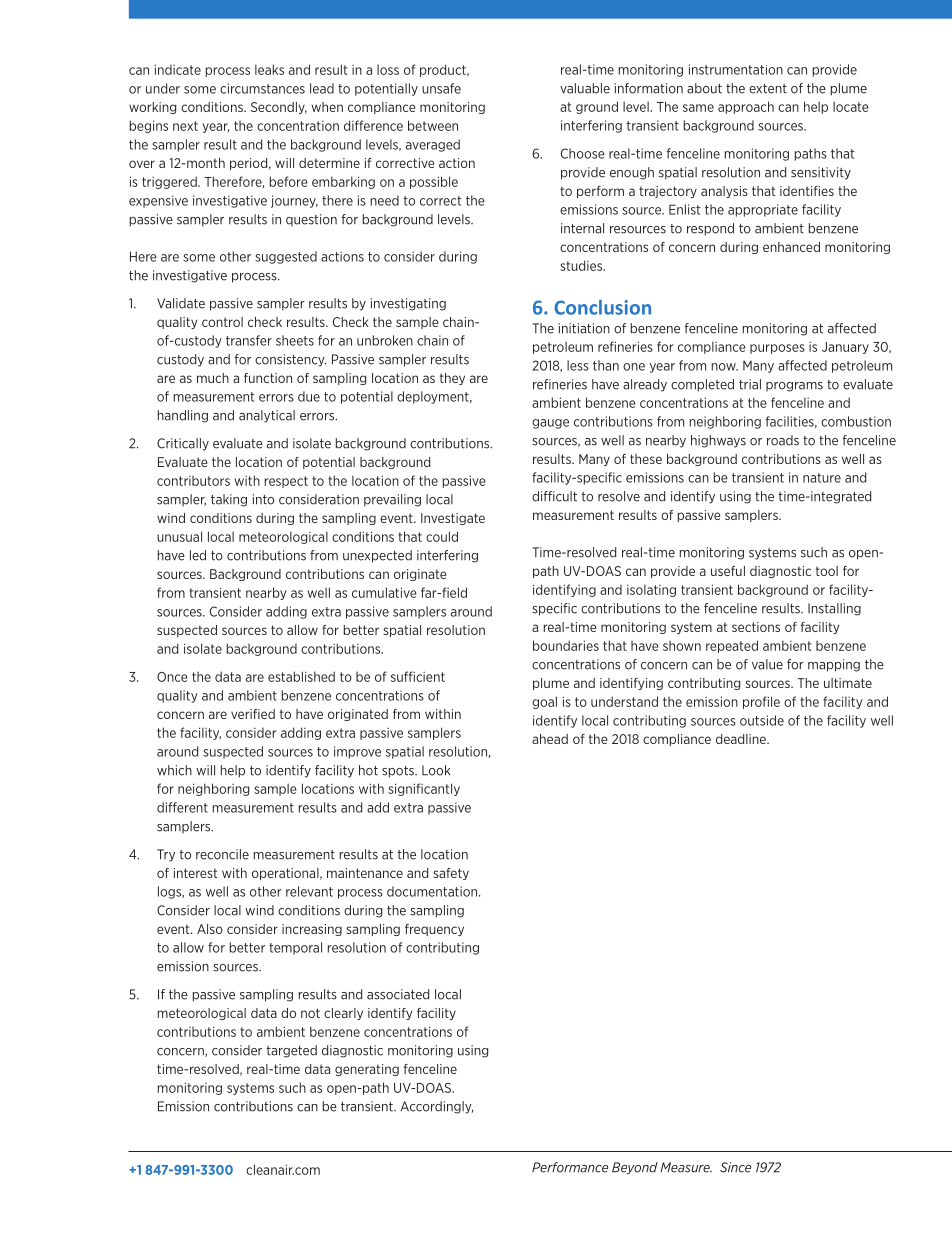 The width and height of the screenshot is (952, 1233). I want to click on Also, so click(210, 929).
